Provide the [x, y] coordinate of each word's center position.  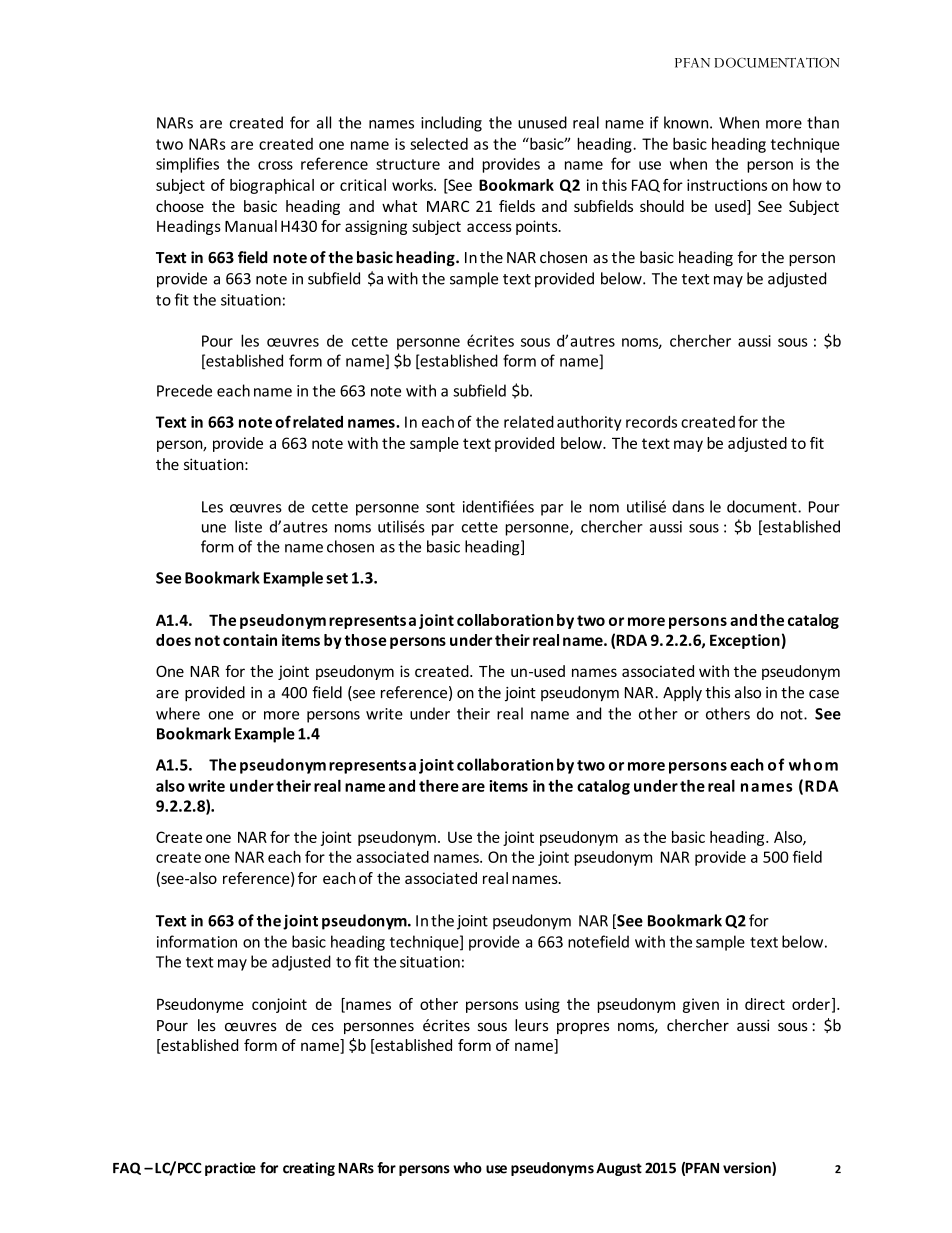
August [619, 1169]
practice [230, 1169]
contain [250, 640]
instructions [727, 185]
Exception [745, 641]
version [748, 1169]
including [451, 124]
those [365, 640]
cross [275, 165]
